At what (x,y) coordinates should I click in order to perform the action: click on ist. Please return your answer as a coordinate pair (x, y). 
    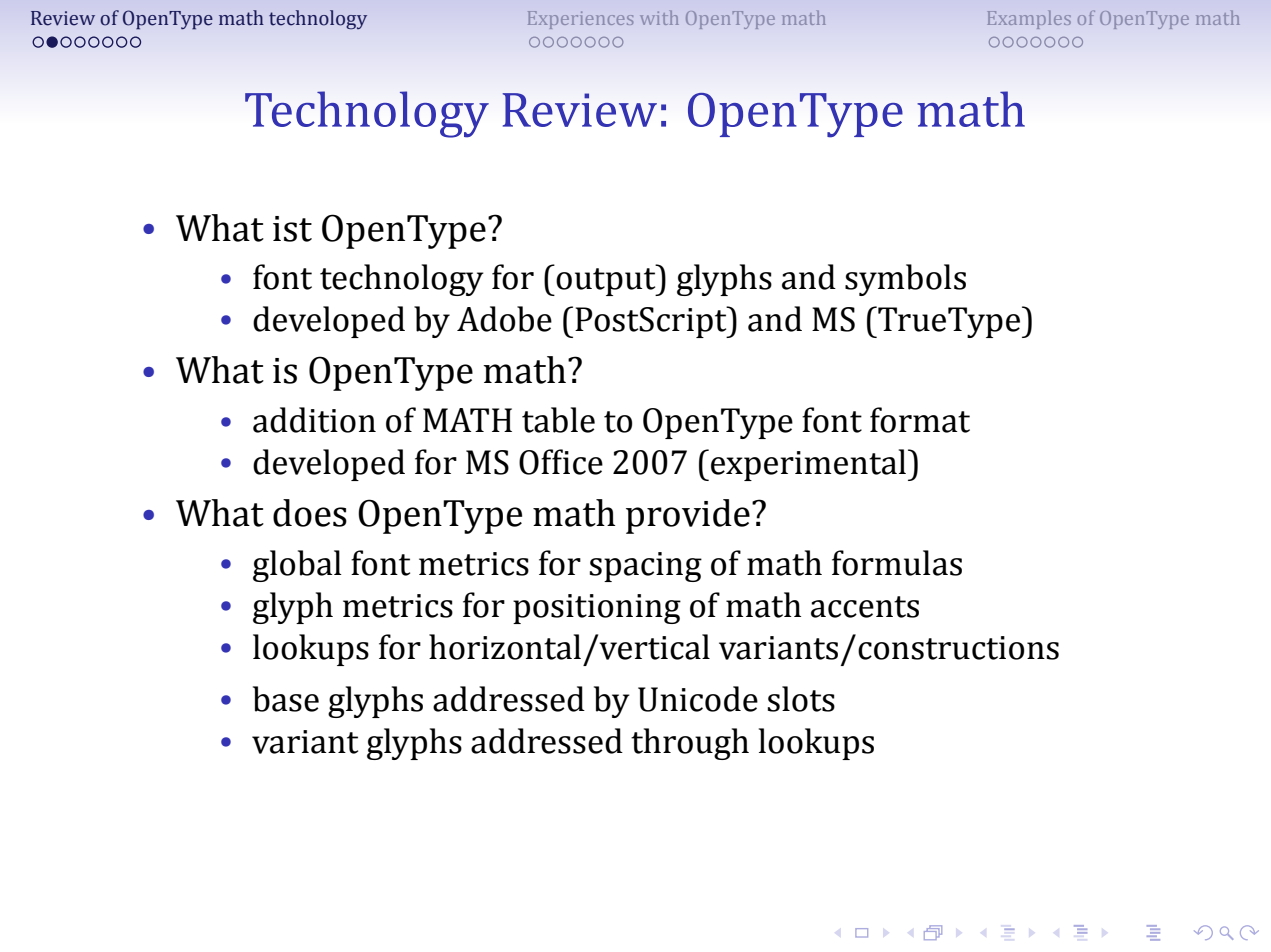
    Looking at the image, I should click on (292, 229).
